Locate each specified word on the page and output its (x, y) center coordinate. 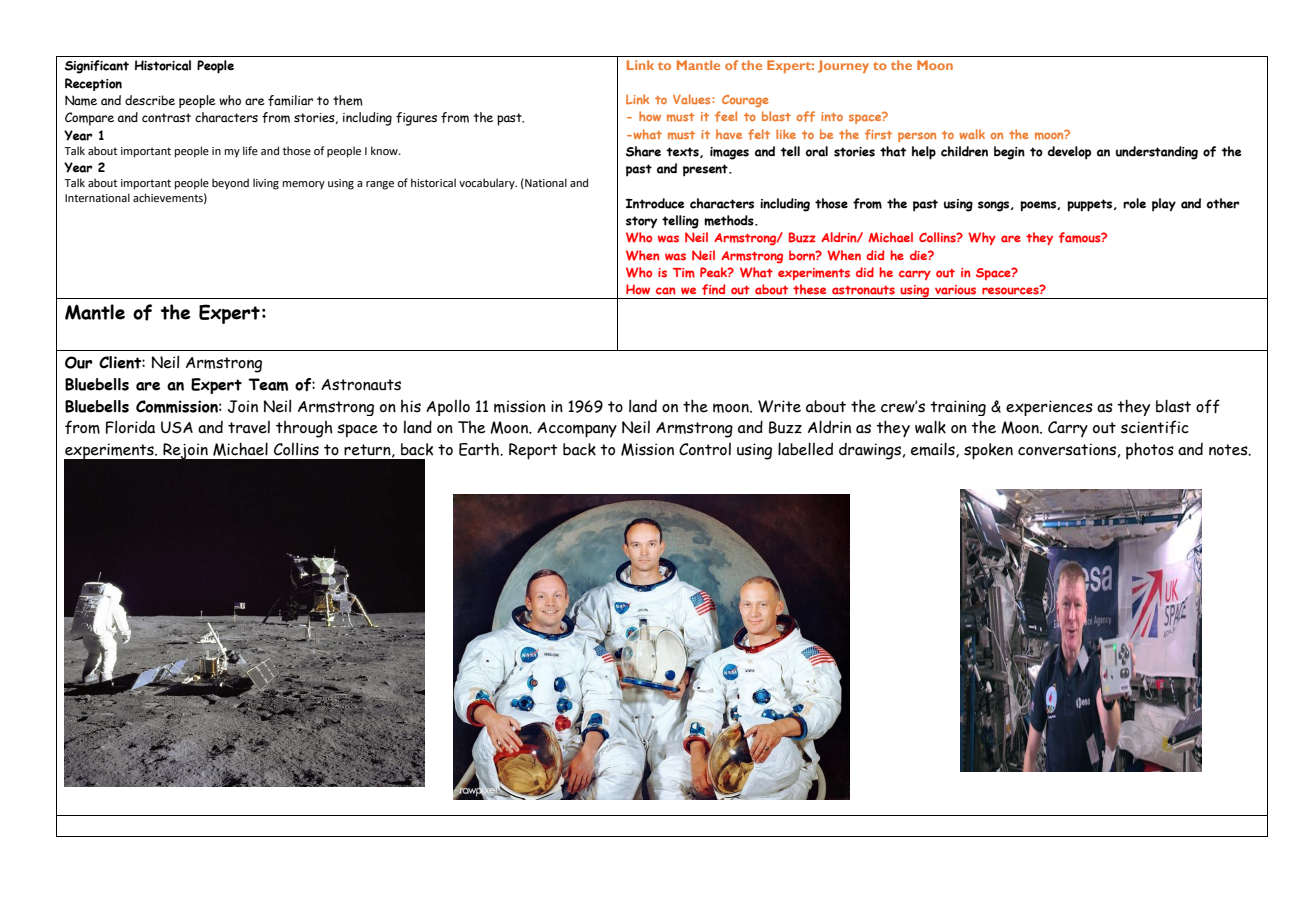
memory (304, 185)
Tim (684, 273)
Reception (93, 84)
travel (249, 427)
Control (705, 449)
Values (693, 99)
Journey (843, 66)
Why (982, 238)
